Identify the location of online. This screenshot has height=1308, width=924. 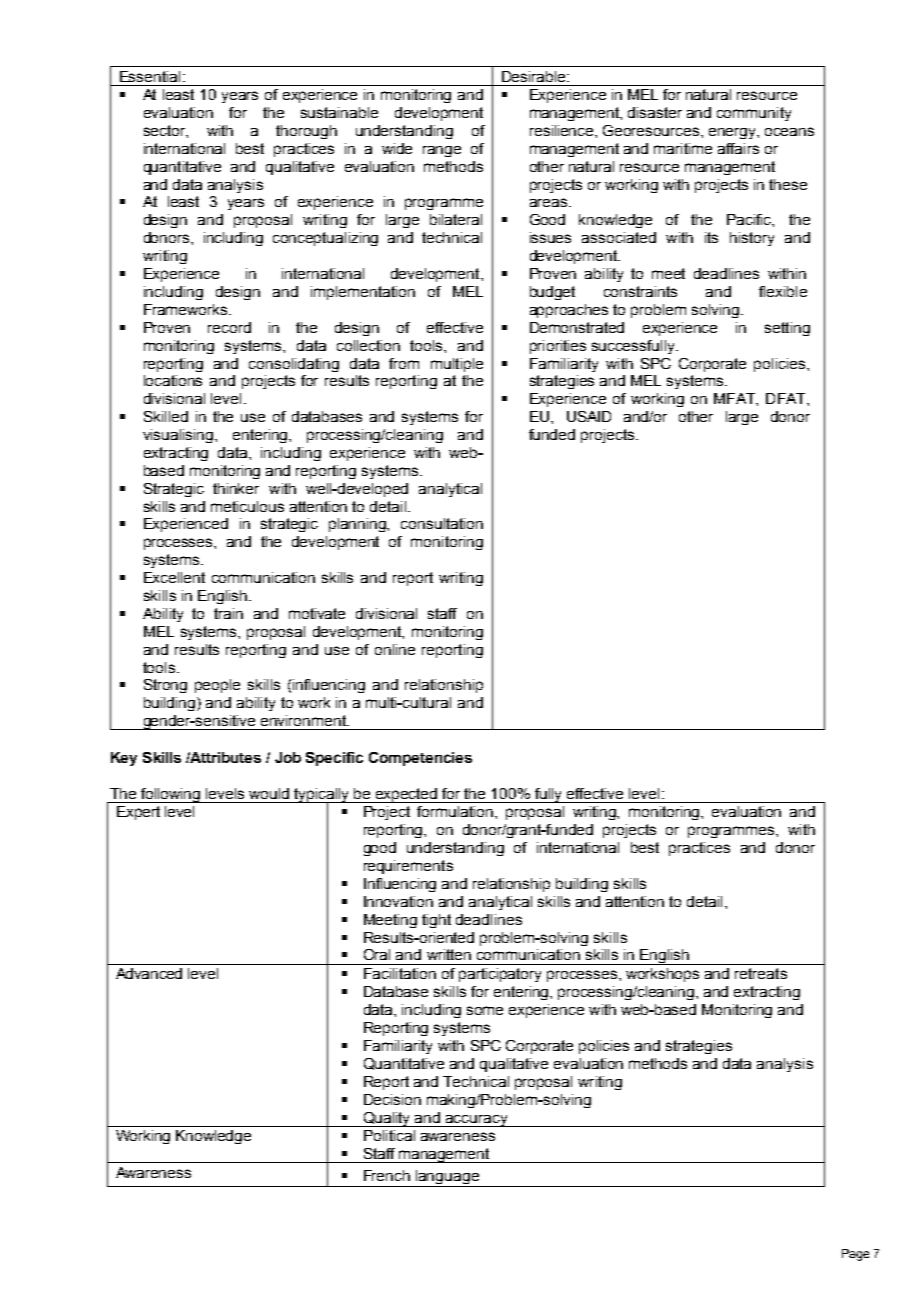
(395, 649).
